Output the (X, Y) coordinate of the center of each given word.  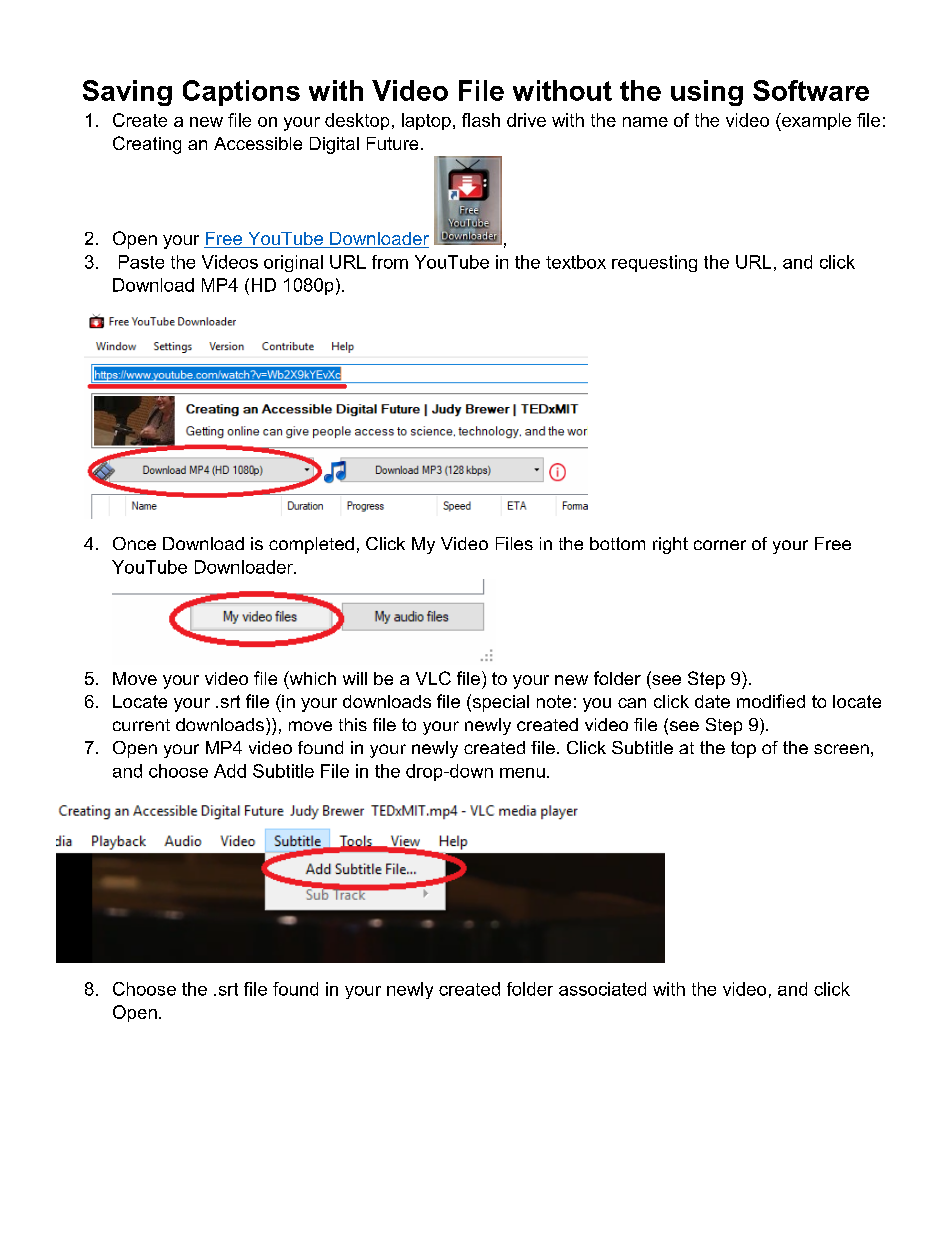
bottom (617, 543)
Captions (241, 93)
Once (134, 543)
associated (602, 989)
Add (230, 771)
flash (481, 120)
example (815, 122)
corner (720, 545)
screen (841, 749)
